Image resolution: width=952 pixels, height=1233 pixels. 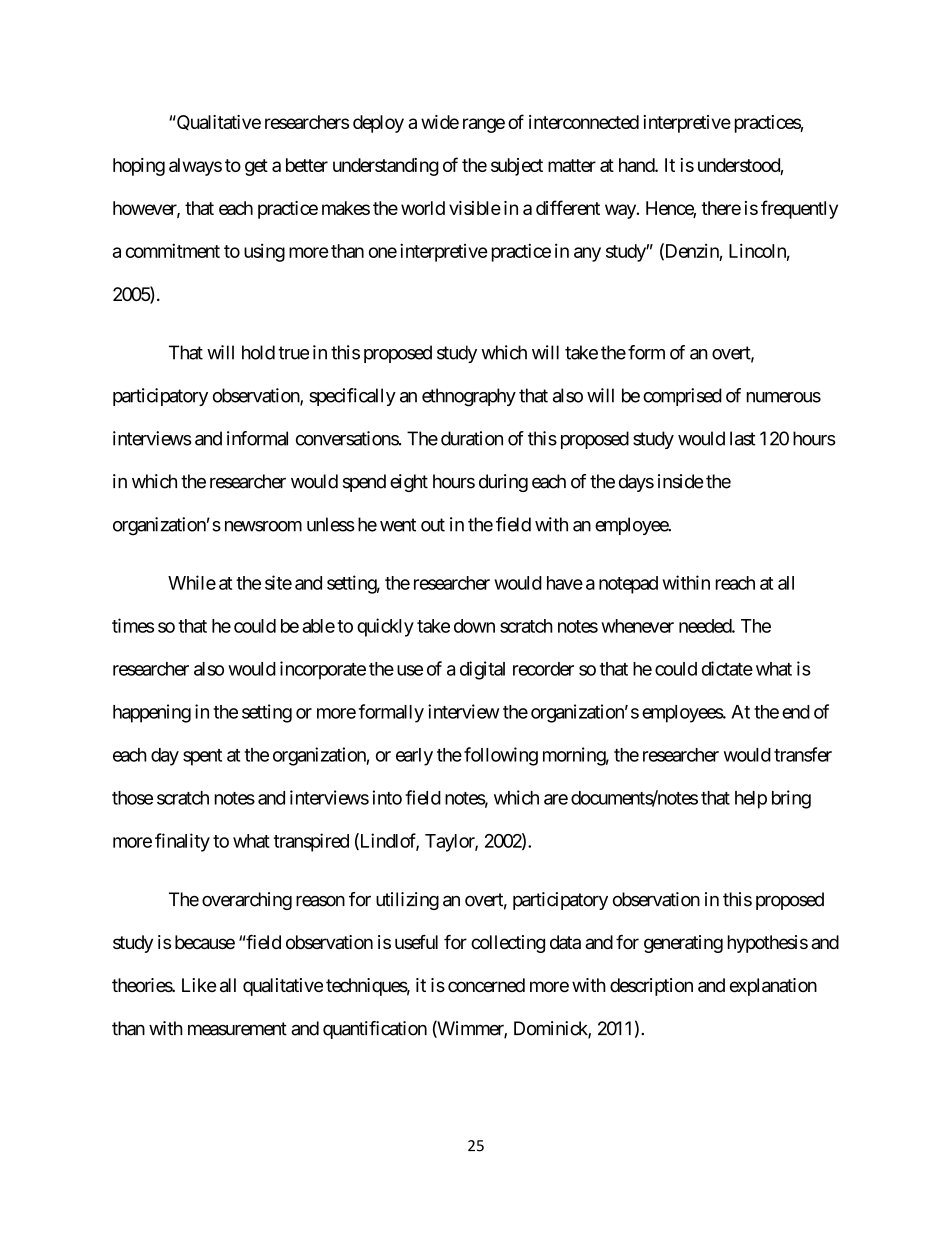 I want to click on concerned, so click(x=486, y=985).
